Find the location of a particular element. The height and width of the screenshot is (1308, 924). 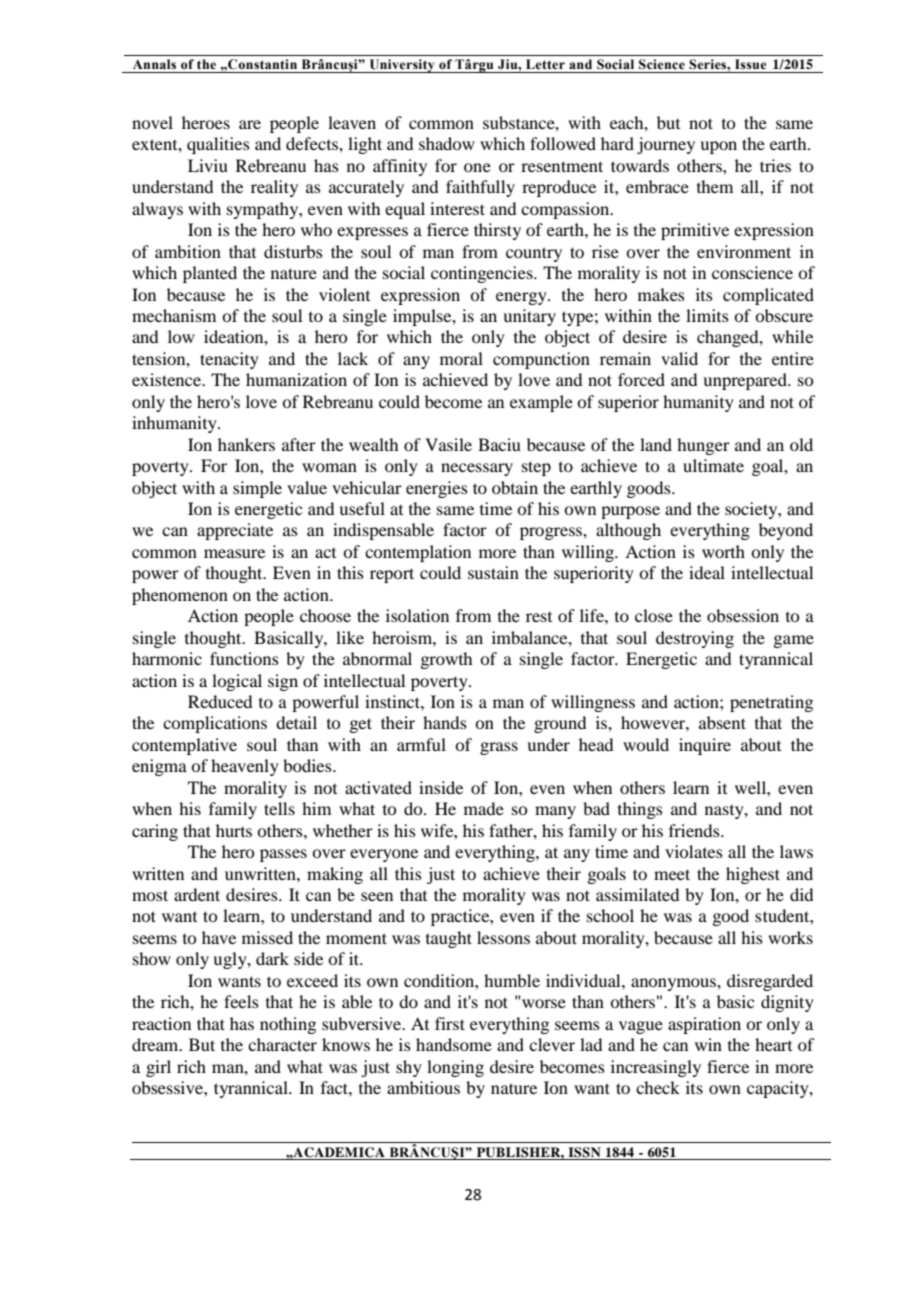

complications is located at coordinates (215, 724).
